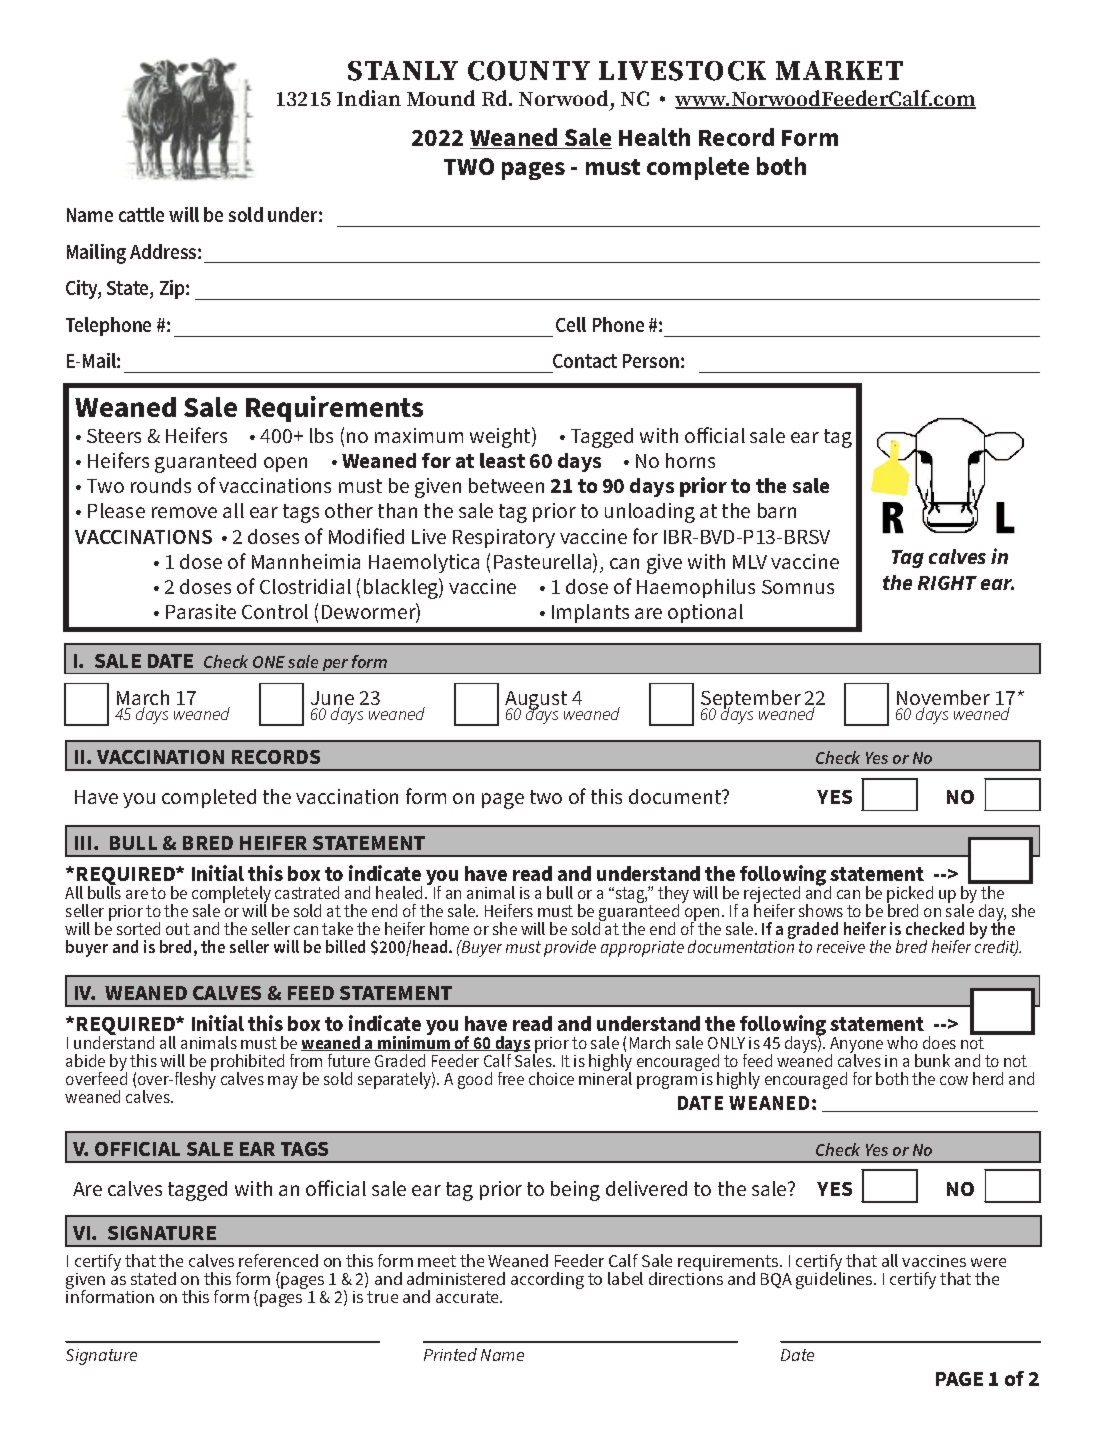  What do you see at coordinates (332, 699) in the page?
I see `June` at bounding box center [332, 699].
